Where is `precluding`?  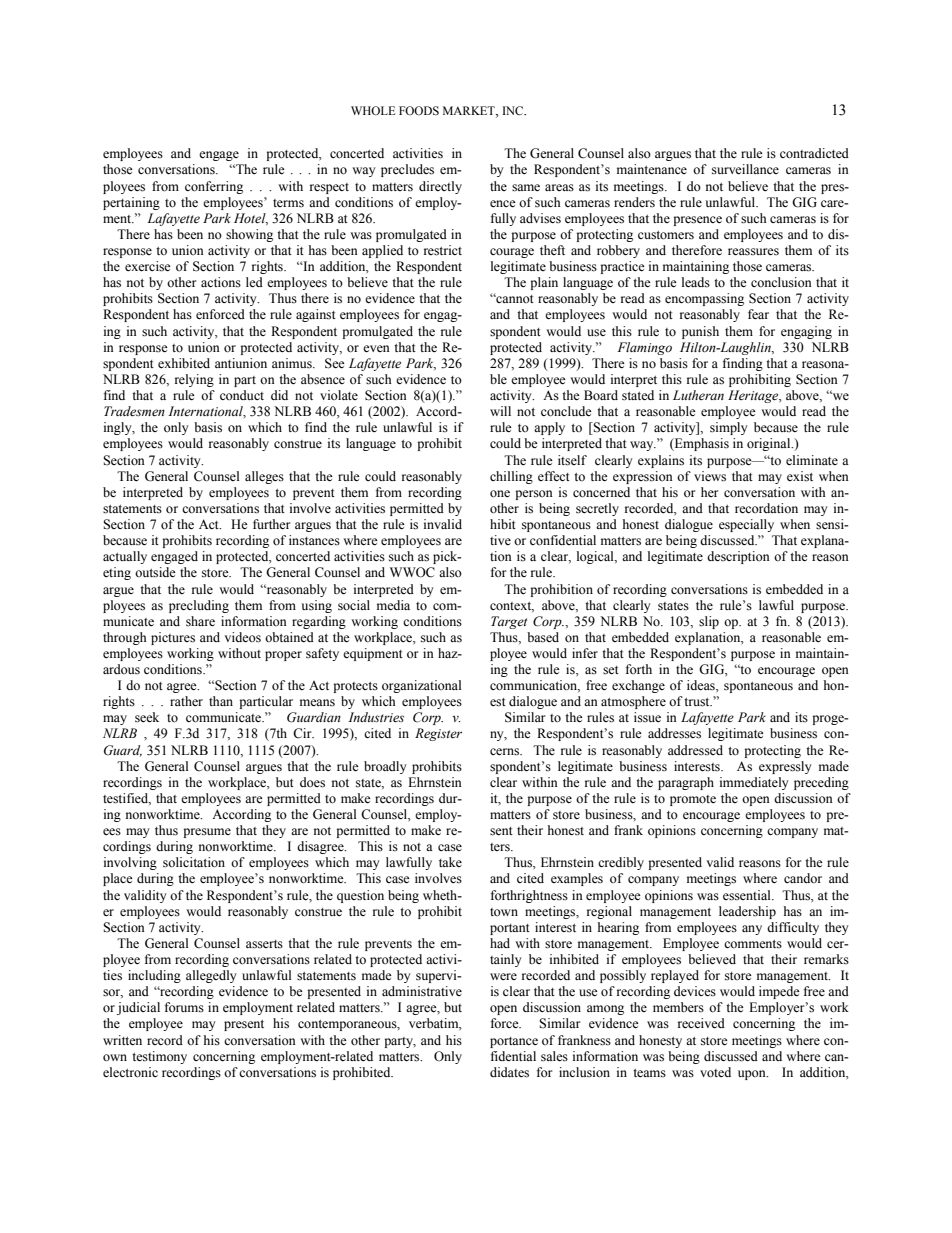
precluding is located at coordinates (199, 606).
